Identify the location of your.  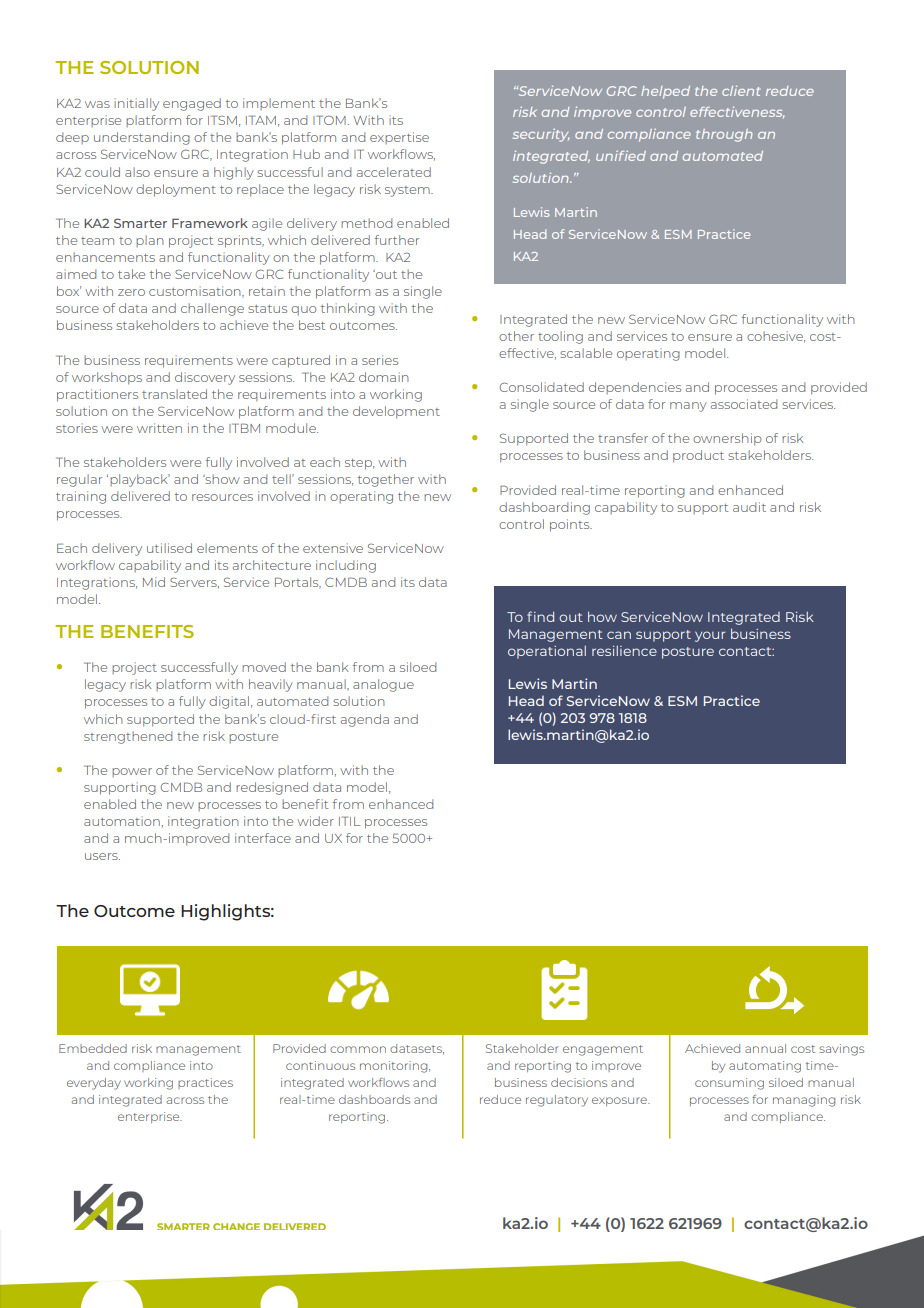
(710, 636).
